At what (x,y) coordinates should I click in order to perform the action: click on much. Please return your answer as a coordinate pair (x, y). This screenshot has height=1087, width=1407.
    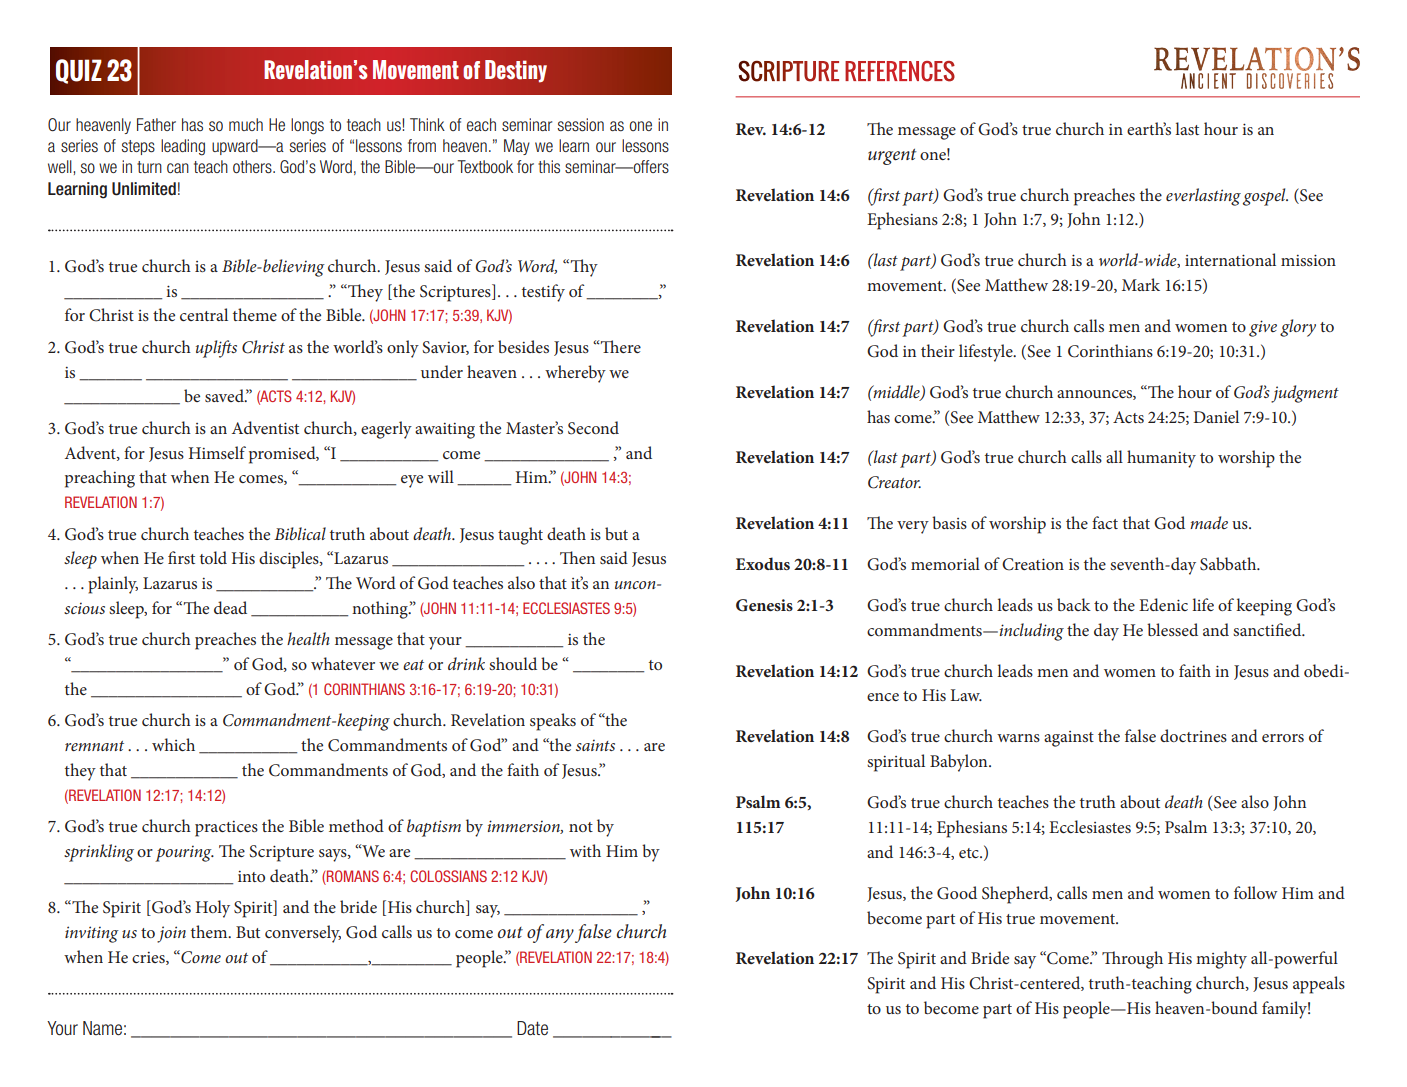
    Looking at the image, I should click on (246, 124).
